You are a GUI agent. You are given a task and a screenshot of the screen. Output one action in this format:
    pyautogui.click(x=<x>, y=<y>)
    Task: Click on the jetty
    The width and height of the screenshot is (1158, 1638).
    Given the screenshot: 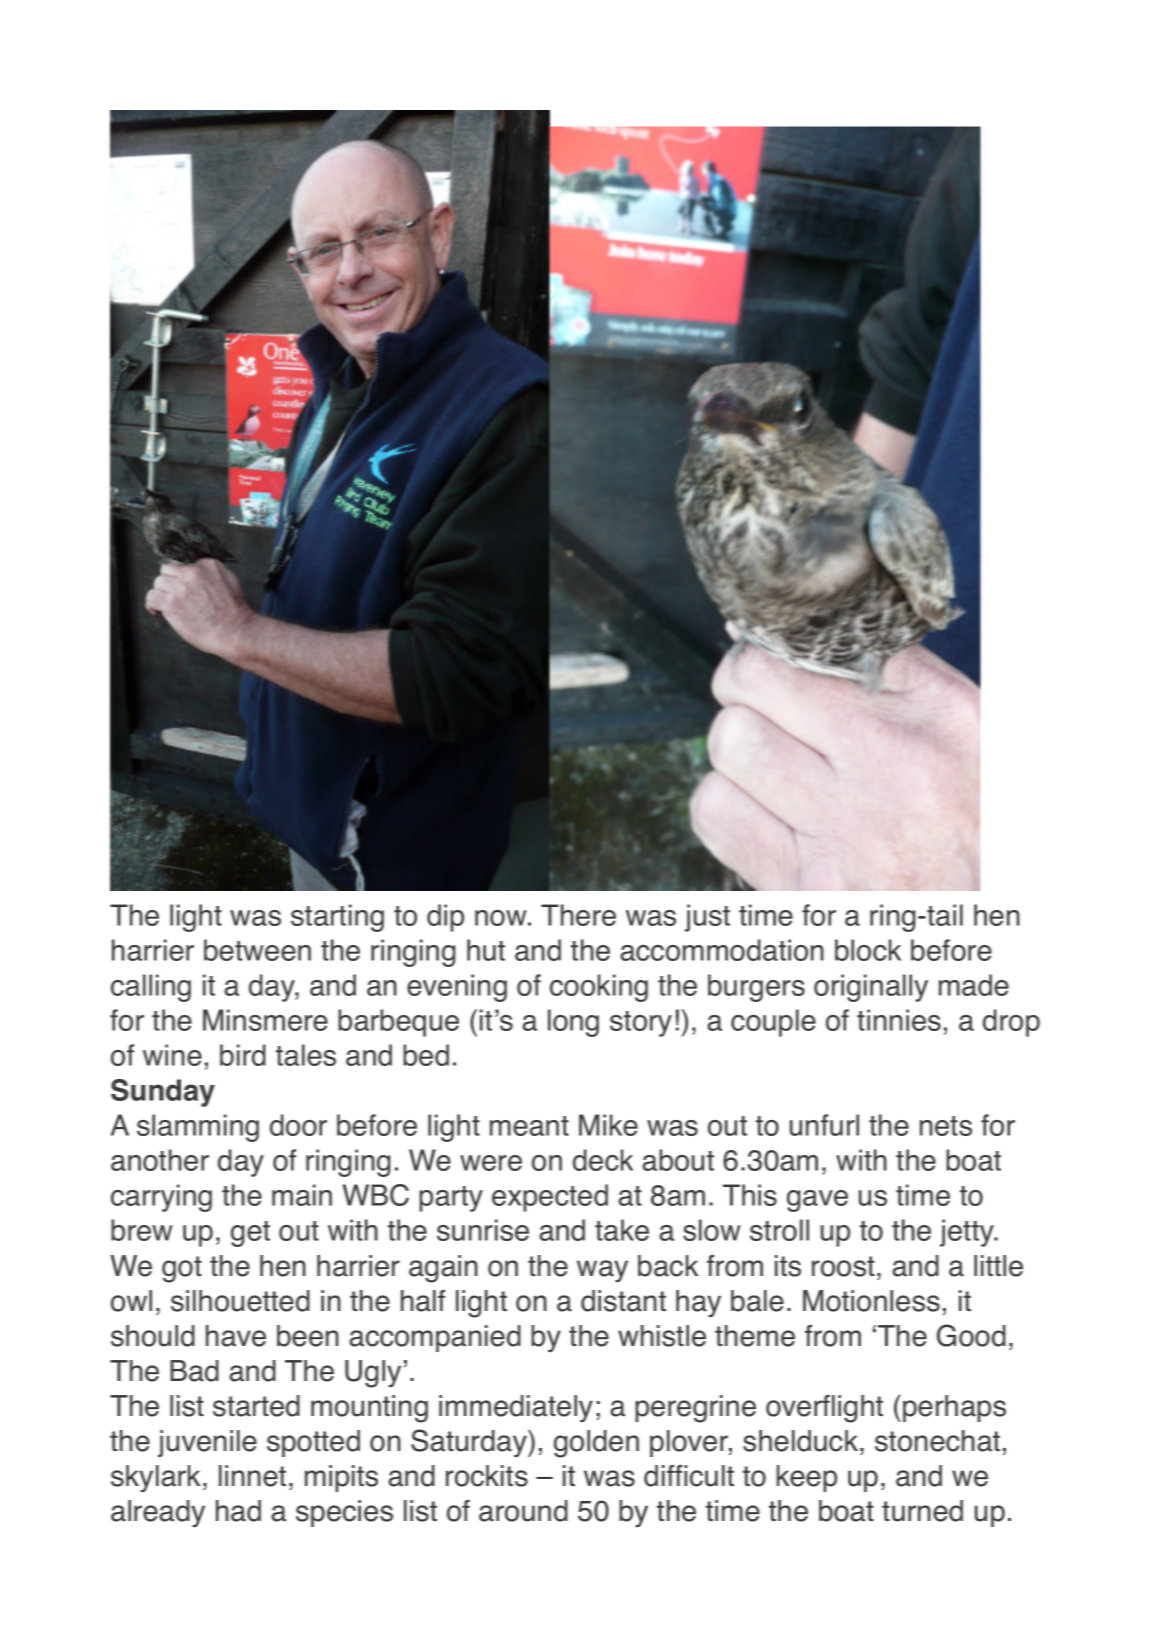 What is the action you would take?
    pyautogui.click(x=968, y=1233)
